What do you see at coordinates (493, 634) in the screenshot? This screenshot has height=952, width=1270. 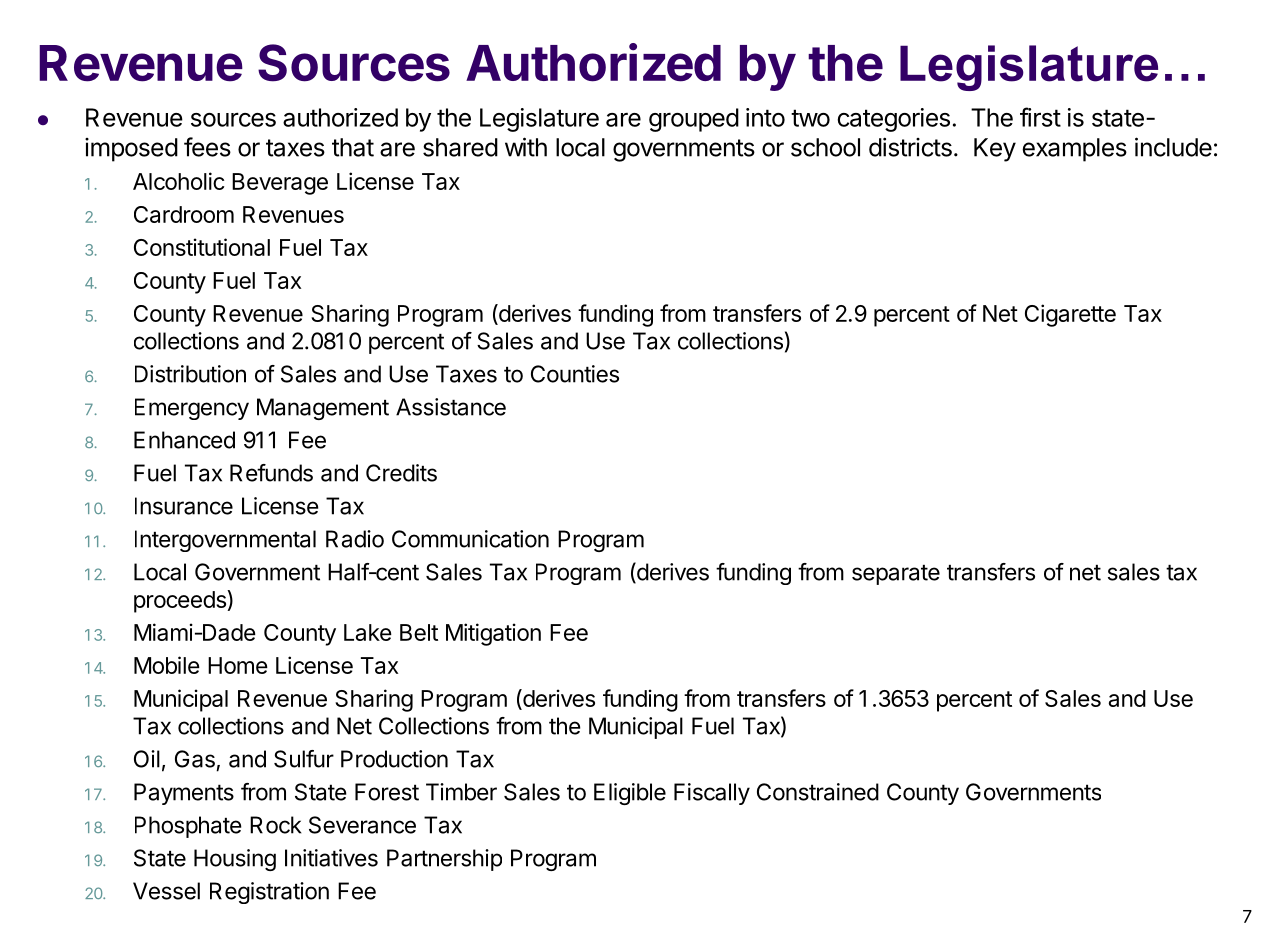 I see `Mitigation` at bounding box center [493, 634].
